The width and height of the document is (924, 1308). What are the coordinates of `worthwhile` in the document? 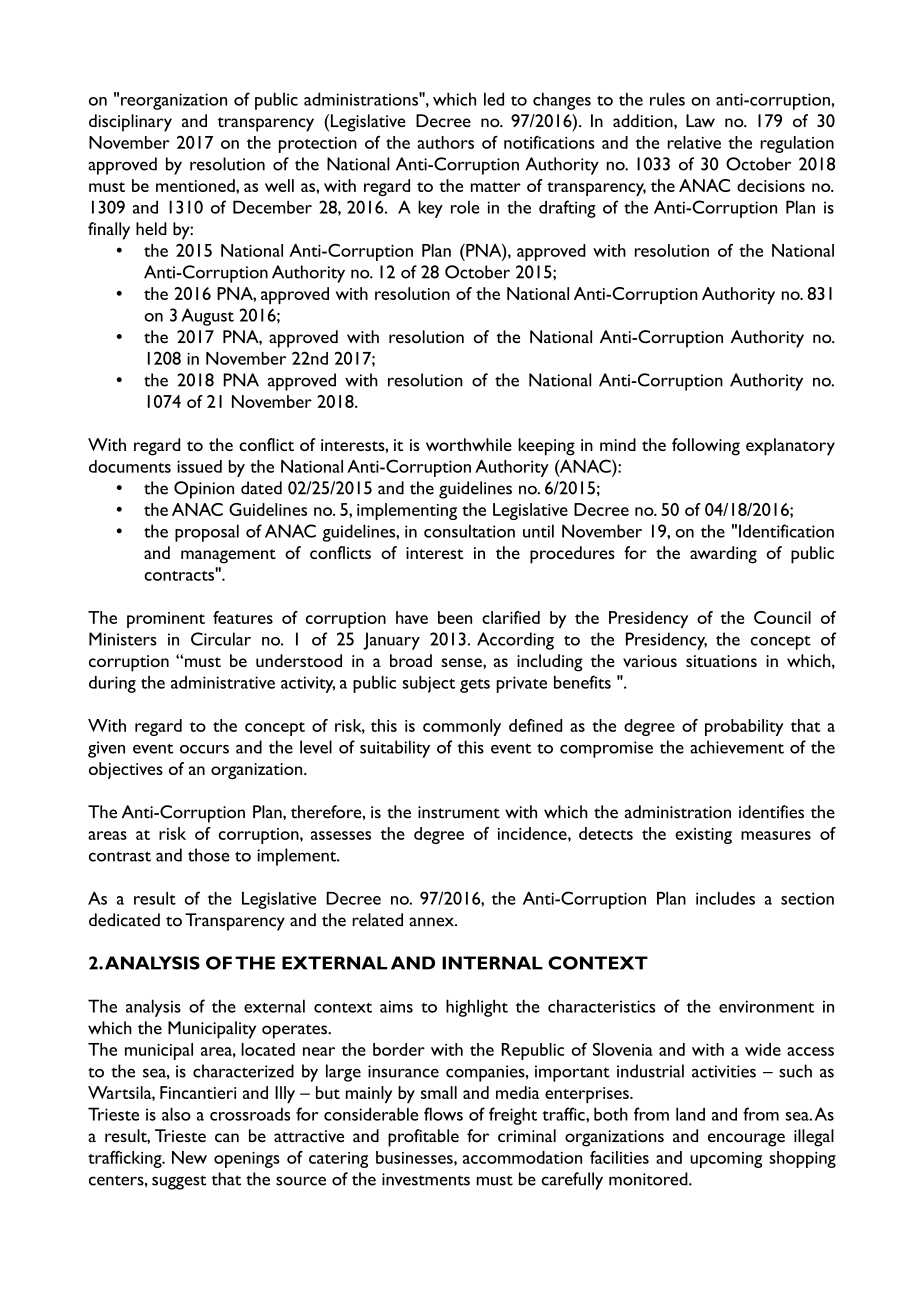 It's located at (469, 444).
